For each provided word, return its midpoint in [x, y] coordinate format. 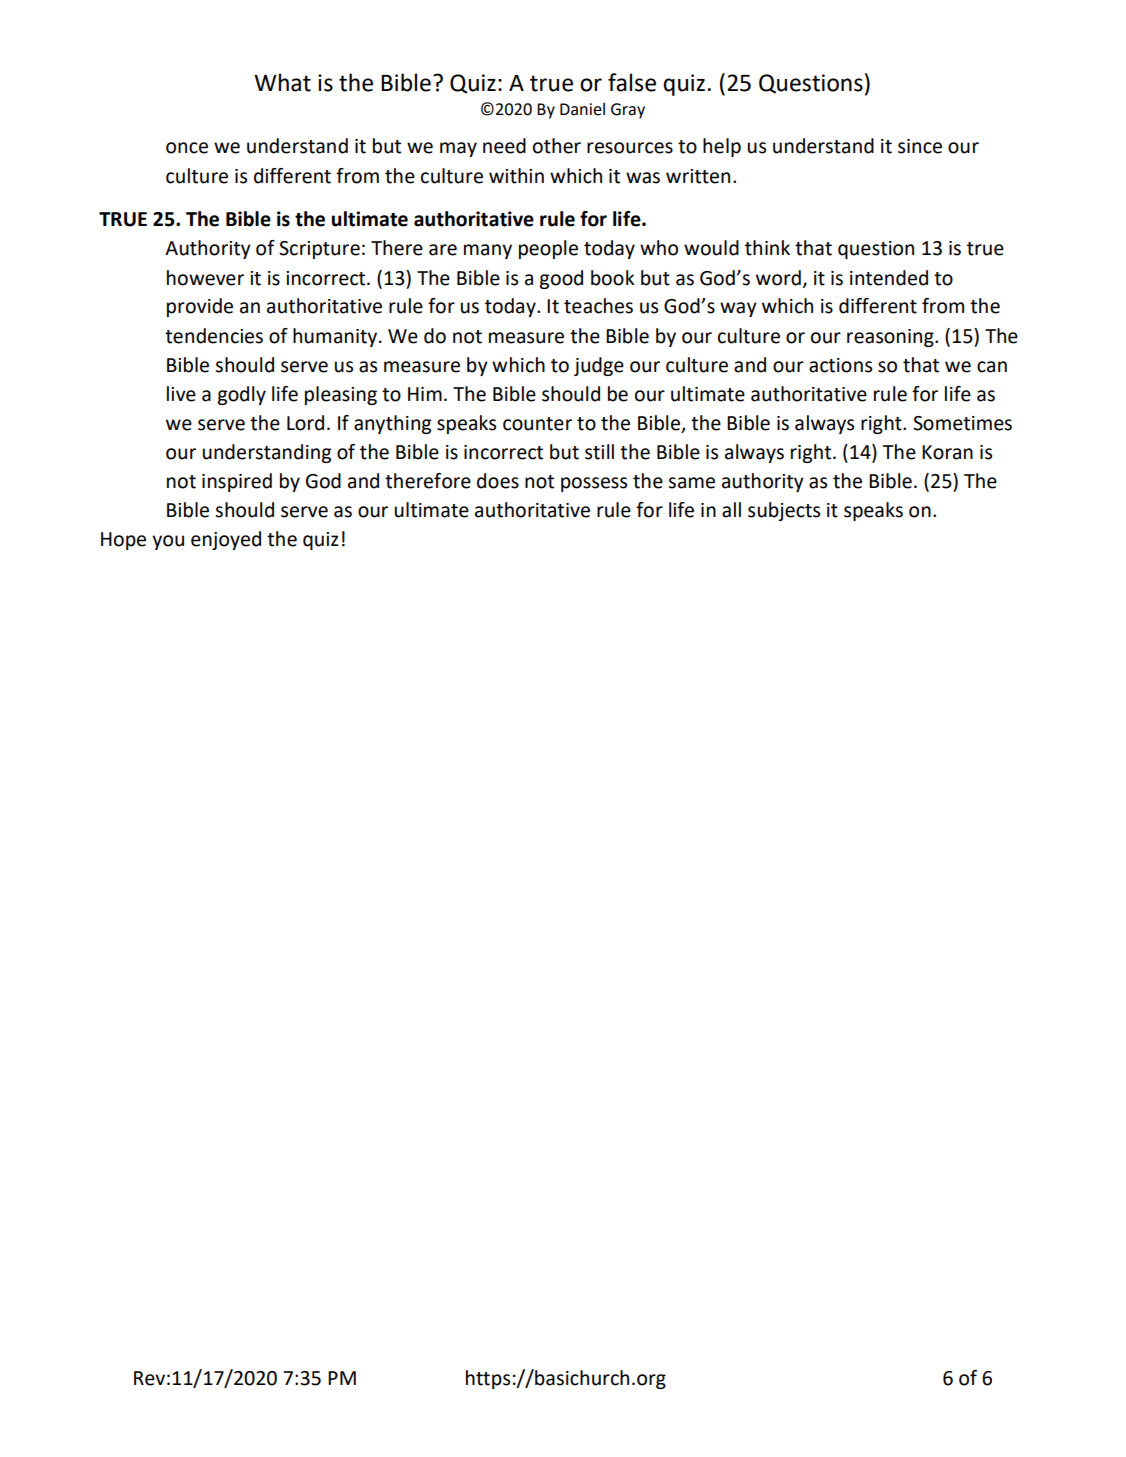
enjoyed [226, 540]
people [548, 249]
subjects [784, 511]
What [282, 82]
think [767, 248]
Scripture [319, 250]
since [920, 146]
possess [594, 484]
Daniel [582, 109]
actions [840, 365]
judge [599, 366]
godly [241, 395]
